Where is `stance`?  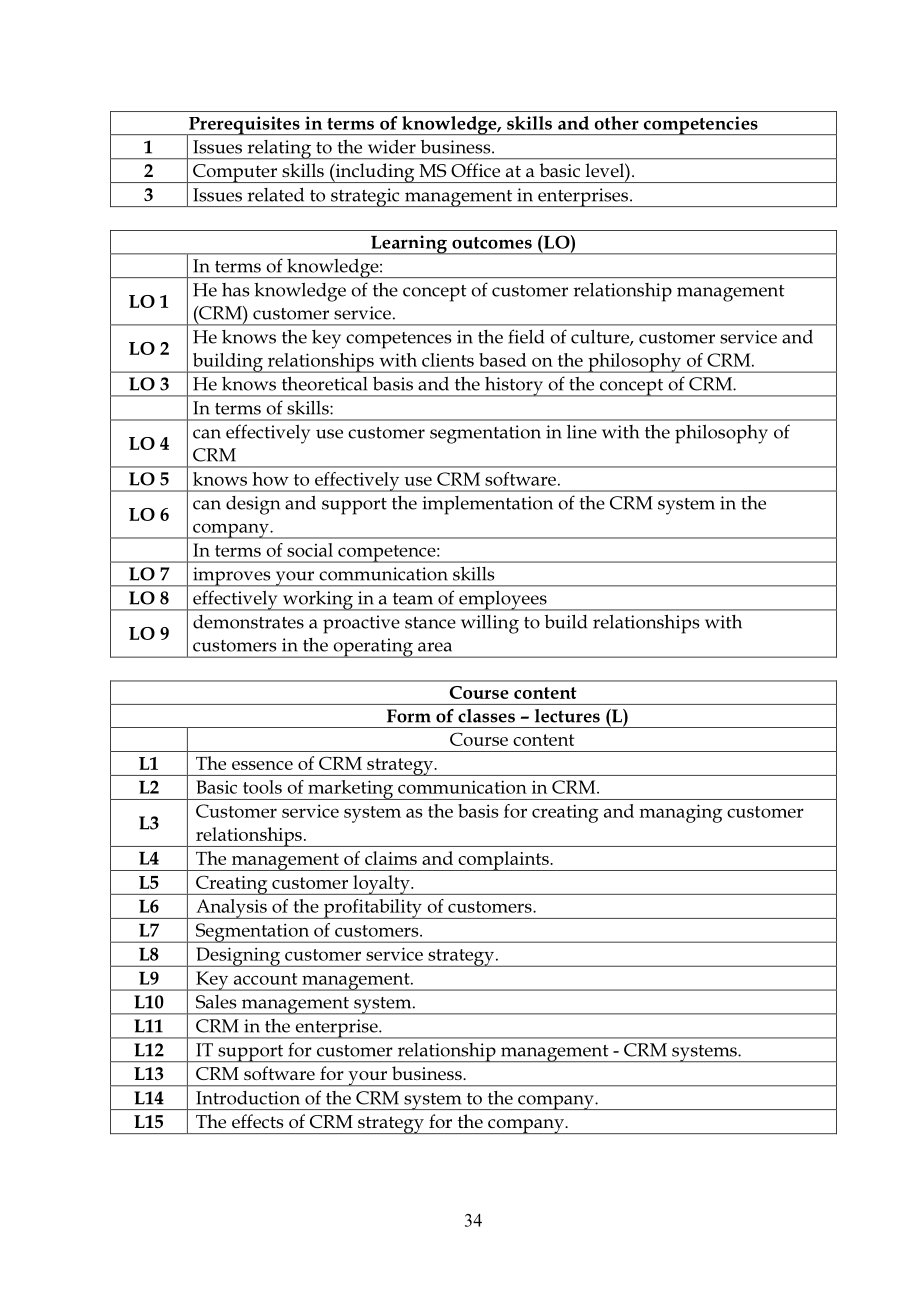
stance is located at coordinates (430, 623).
